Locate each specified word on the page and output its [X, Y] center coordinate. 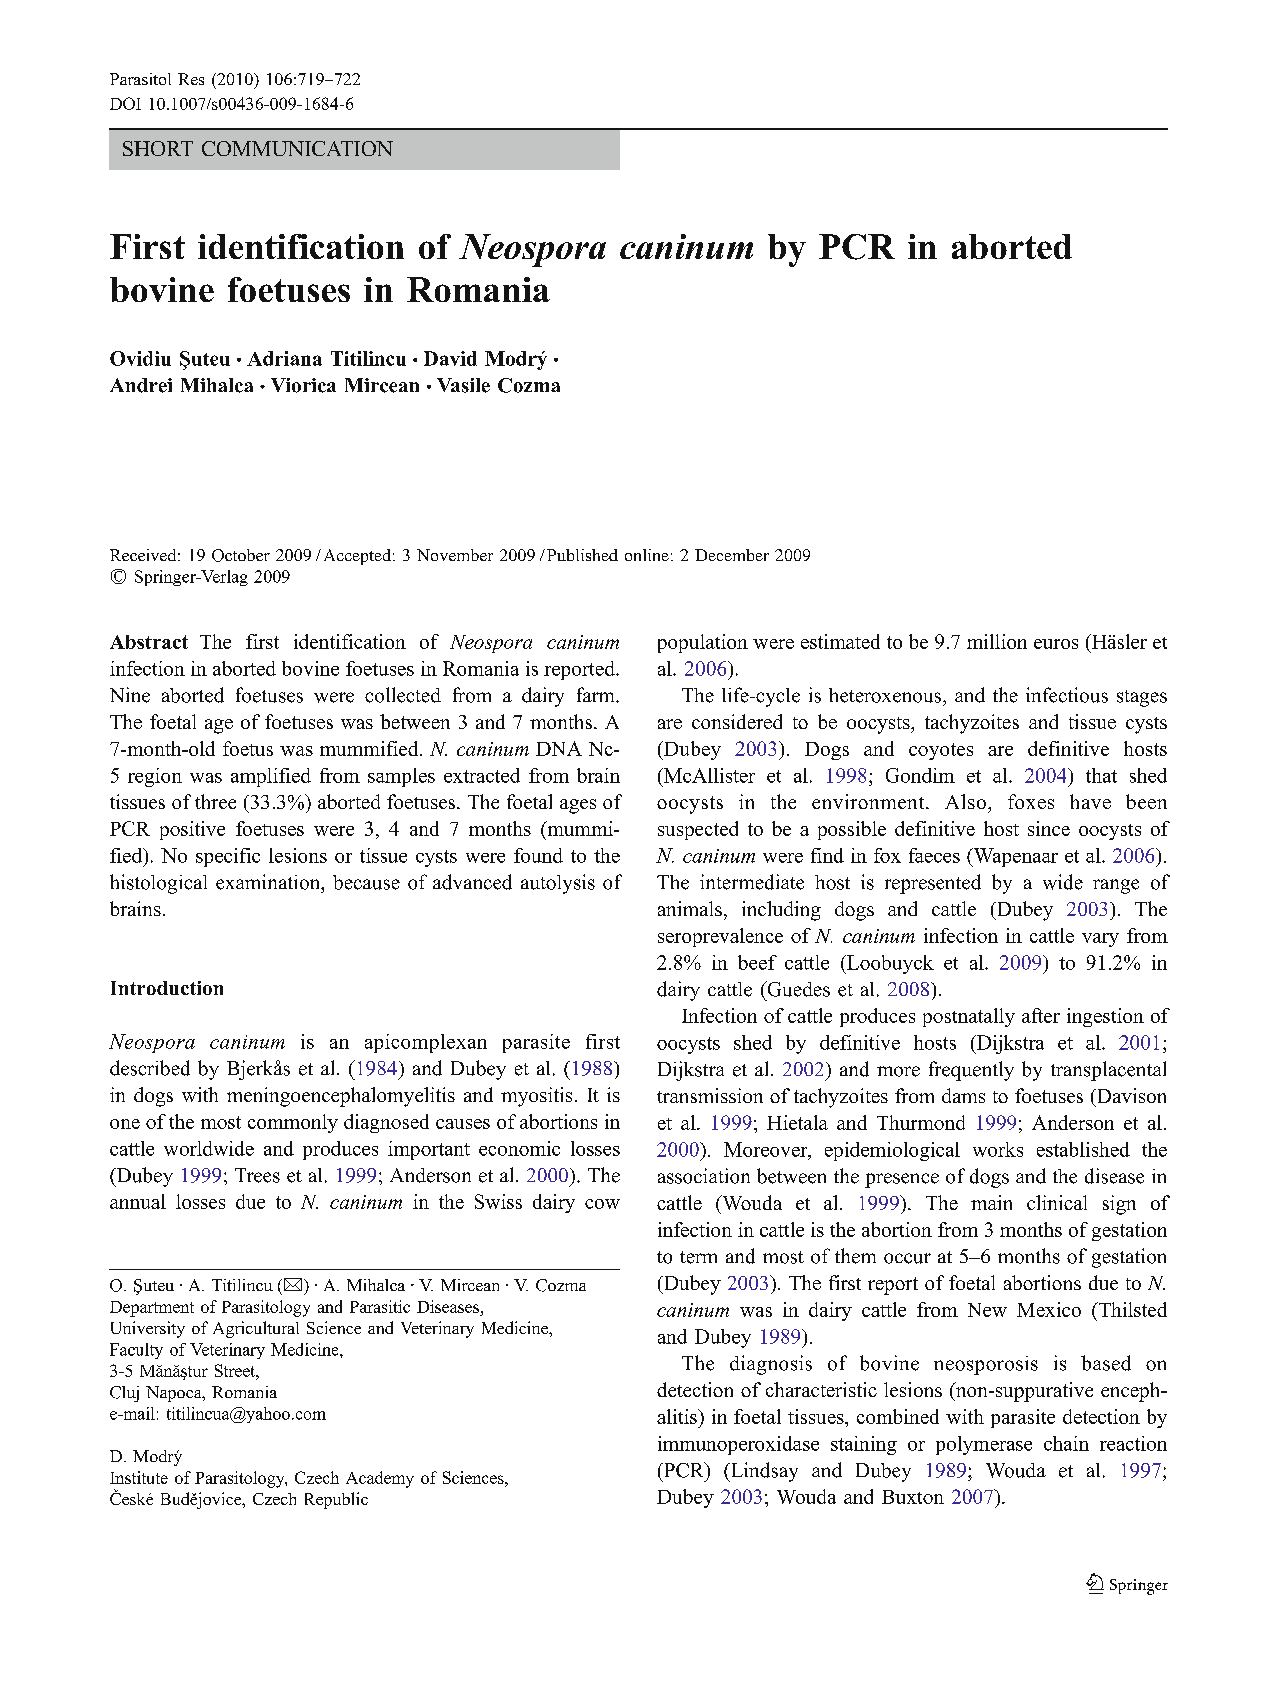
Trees [257, 1175]
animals [690, 908]
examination [269, 882]
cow [602, 1204]
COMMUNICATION [297, 148]
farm [597, 694]
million [997, 641]
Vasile [463, 385]
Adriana [284, 358]
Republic [336, 1500]
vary [1100, 940]
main [991, 1202]
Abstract [149, 642]
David [450, 358]
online [647, 555]
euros [1056, 644]
